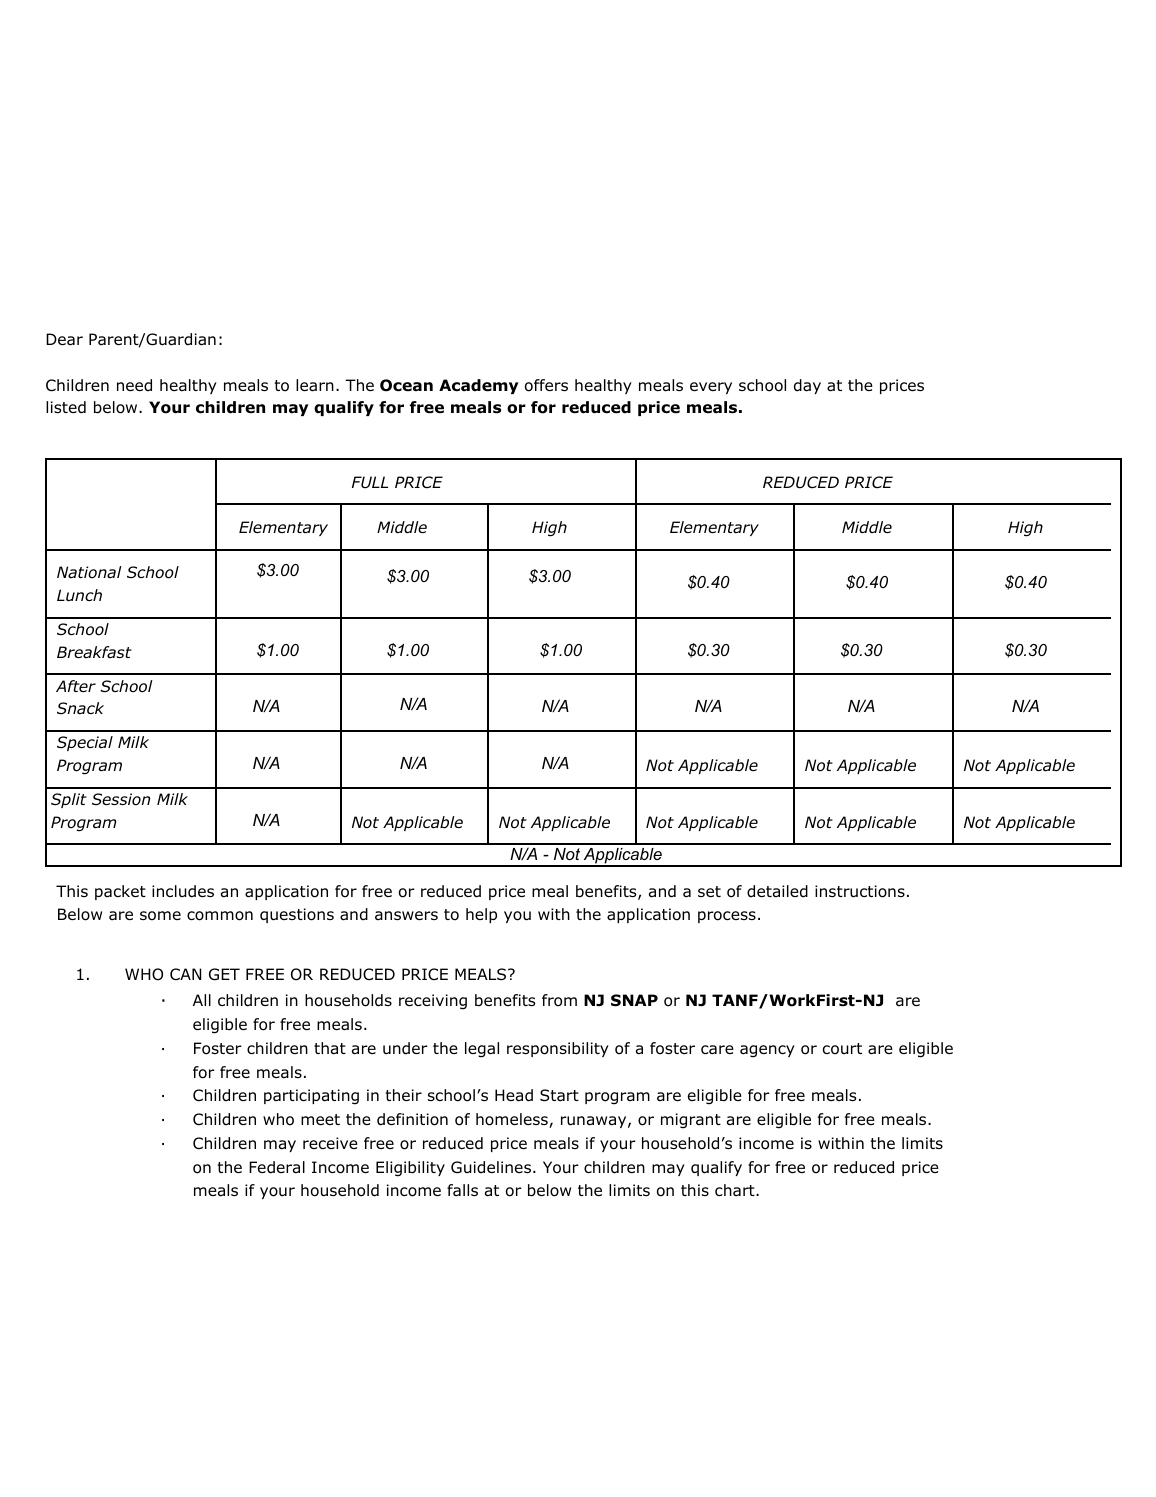 This screenshot has height=1497, width=1156. What do you see at coordinates (478, 386) in the screenshot?
I see `Academy` at bounding box center [478, 386].
